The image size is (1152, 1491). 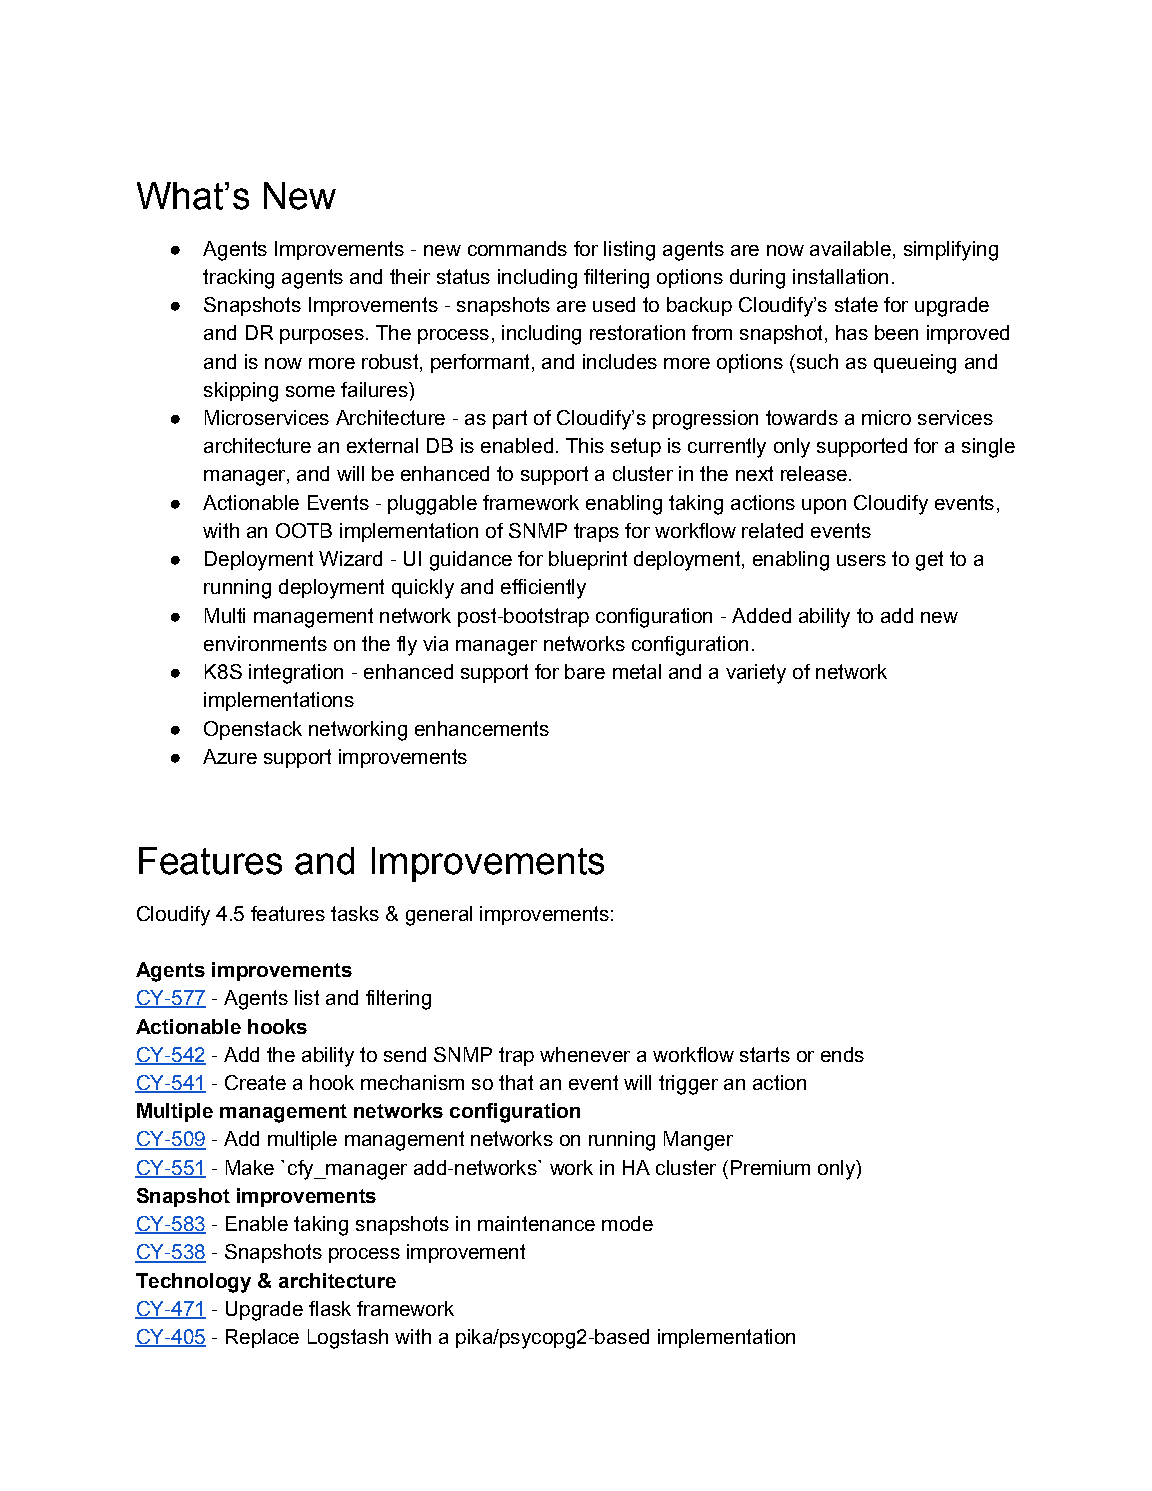 What do you see at coordinates (262, 1338) in the screenshot?
I see `Replace` at bounding box center [262, 1338].
